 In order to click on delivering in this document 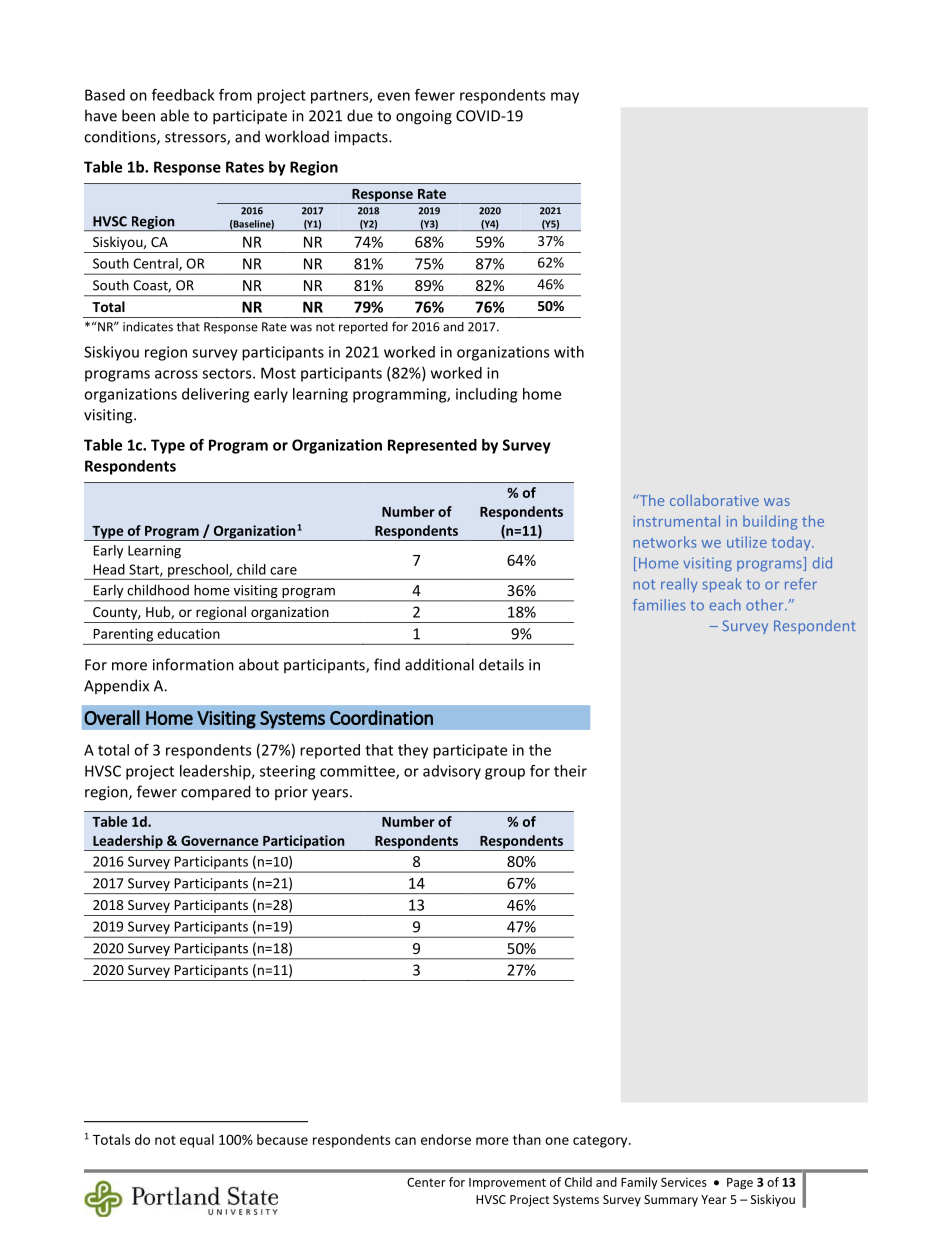, I will do `click(215, 395)`.
